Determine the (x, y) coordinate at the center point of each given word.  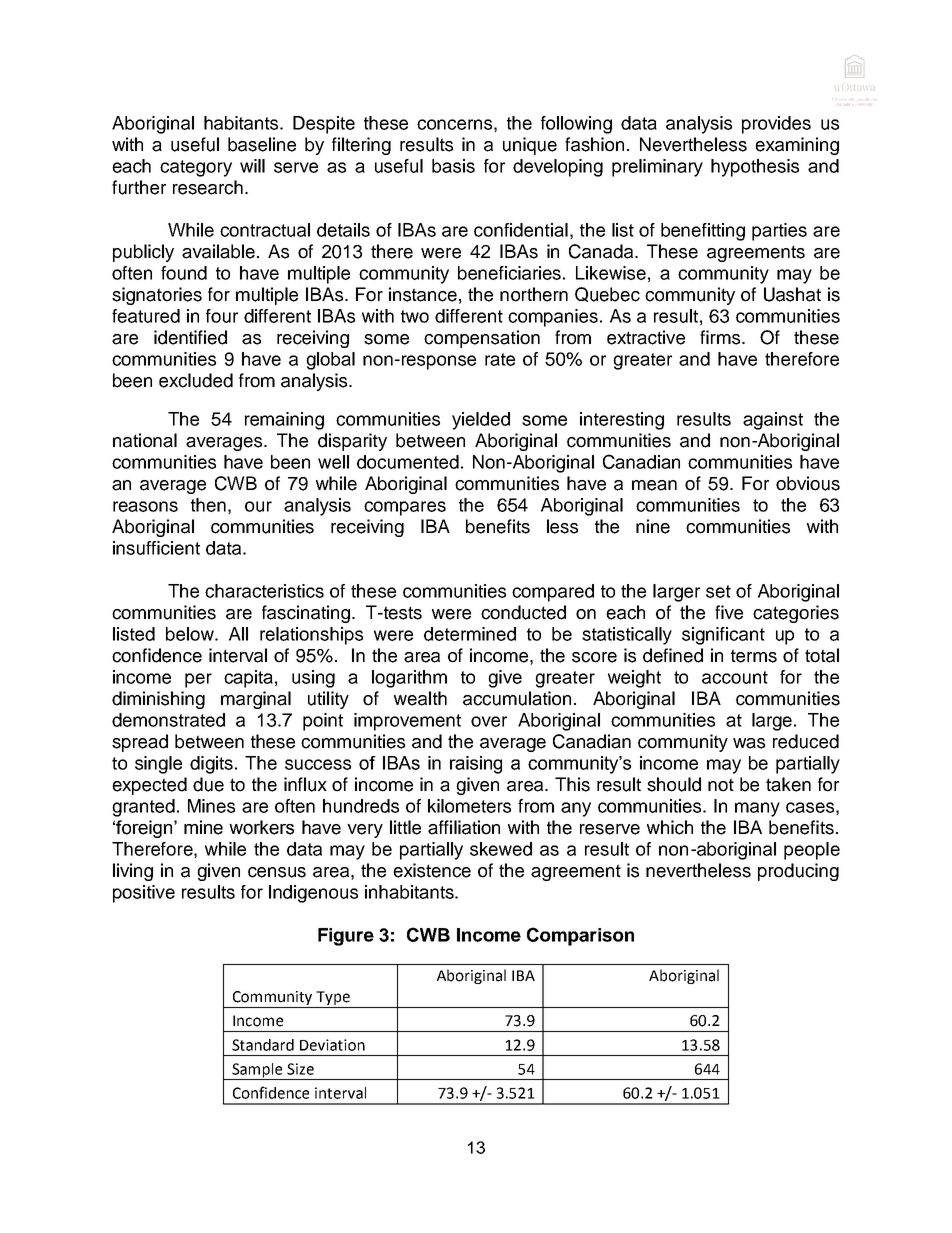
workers (261, 827)
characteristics (264, 591)
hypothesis (755, 168)
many (757, 809)
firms (721, 337)
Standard (263, 1045)
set (718, 591)
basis (453, 166)
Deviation (332, 1045)
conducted (523, 612)
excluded (196, 380)
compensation (482, 339)
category (196, 168)
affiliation (464, 827)
